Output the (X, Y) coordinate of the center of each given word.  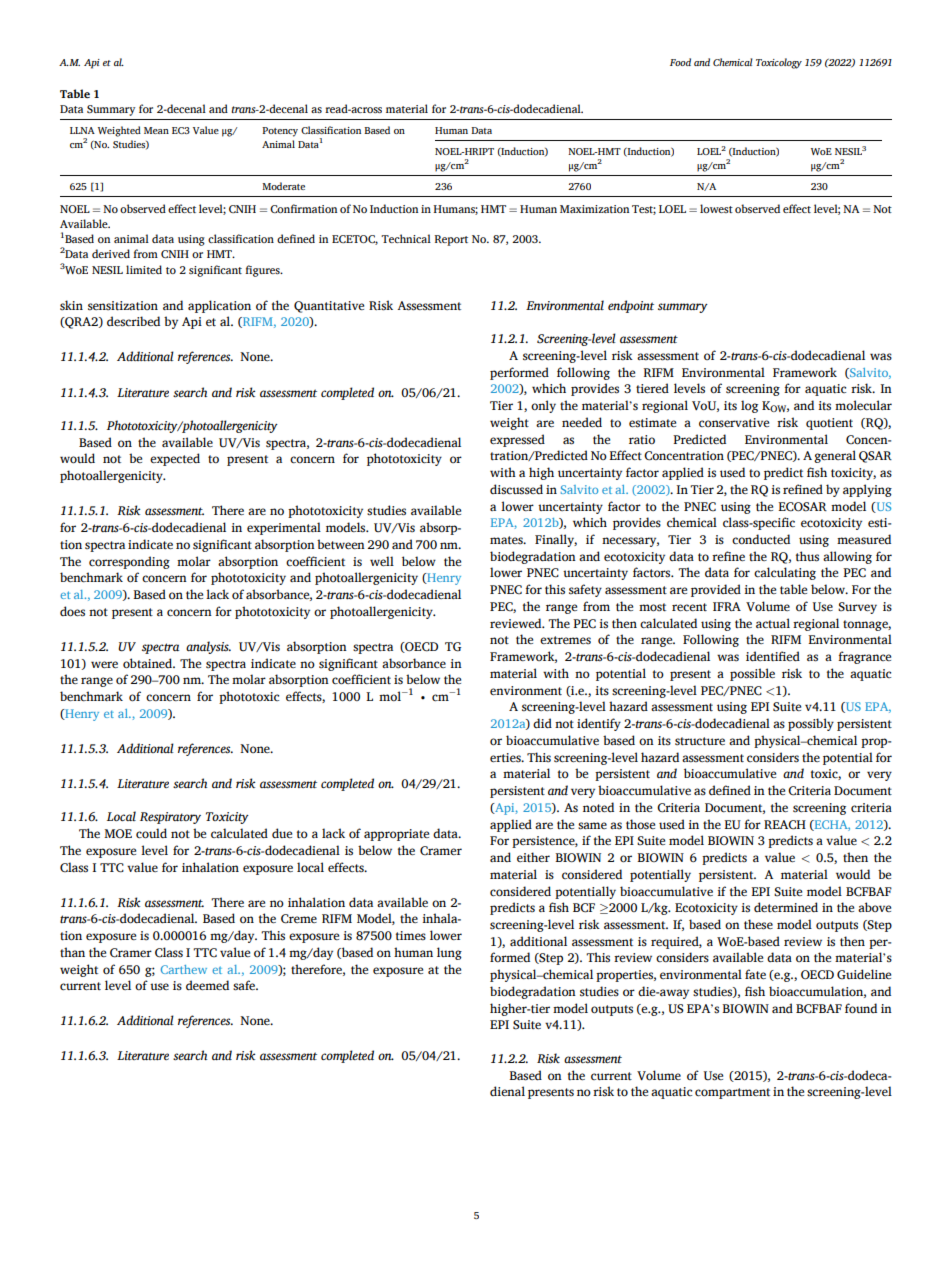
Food (680, 62)
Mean (156, 130)
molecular (863, 405)
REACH (785, 825)
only (543, 406)
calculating (785, 573)
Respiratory (170, 818)
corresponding (129, 562)
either (533, 857)
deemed (207, 985)
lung (449, 953)
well (382, 561)
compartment (732, 1093)
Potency (280, 132)
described (133, 321)
